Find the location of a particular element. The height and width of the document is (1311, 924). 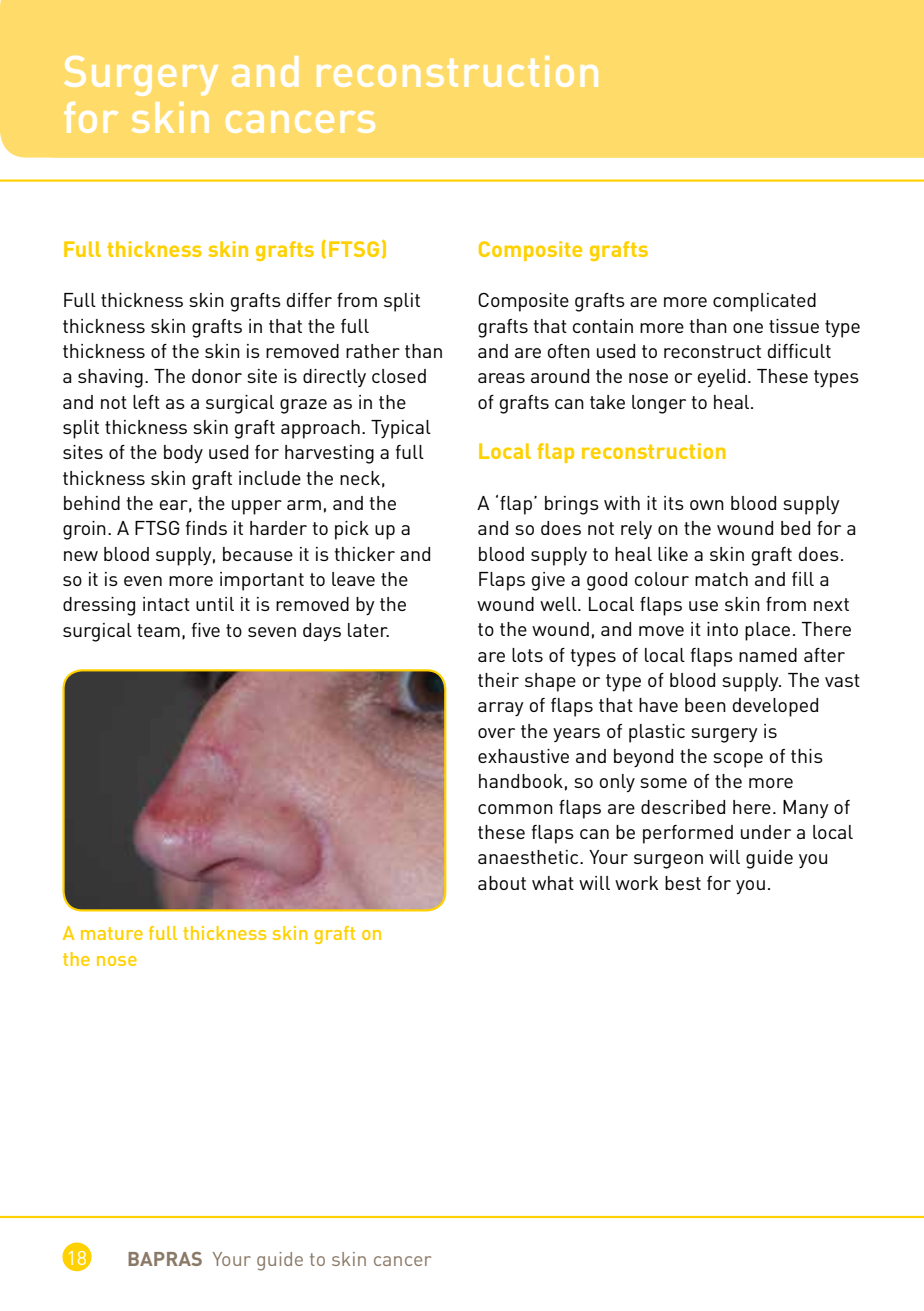

intact is located at coordinates (166, 604).
